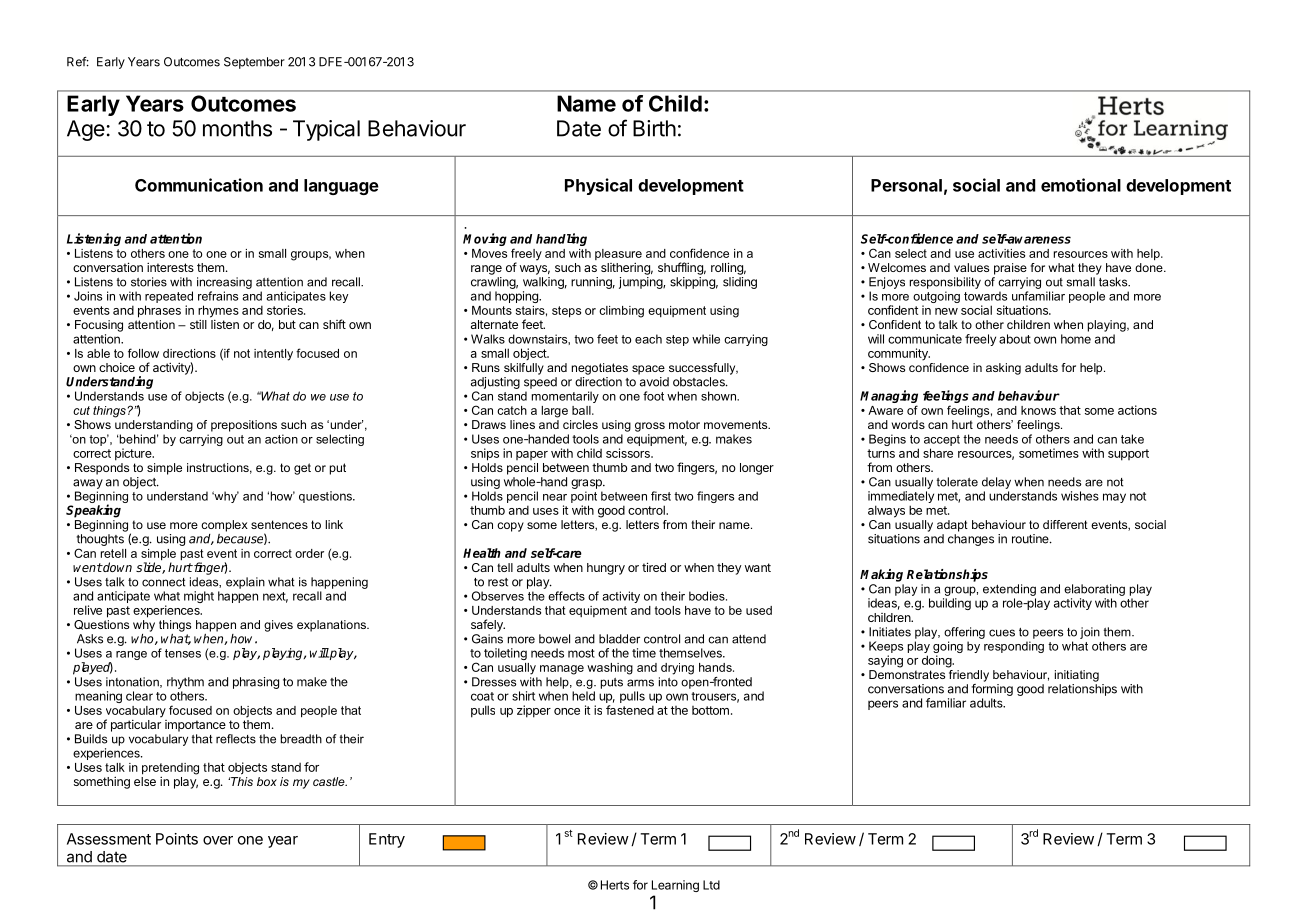  What do you see at coordinates (1038, 410) in the screenshot?
I see `knows` at bounding box center [1038, 410].
